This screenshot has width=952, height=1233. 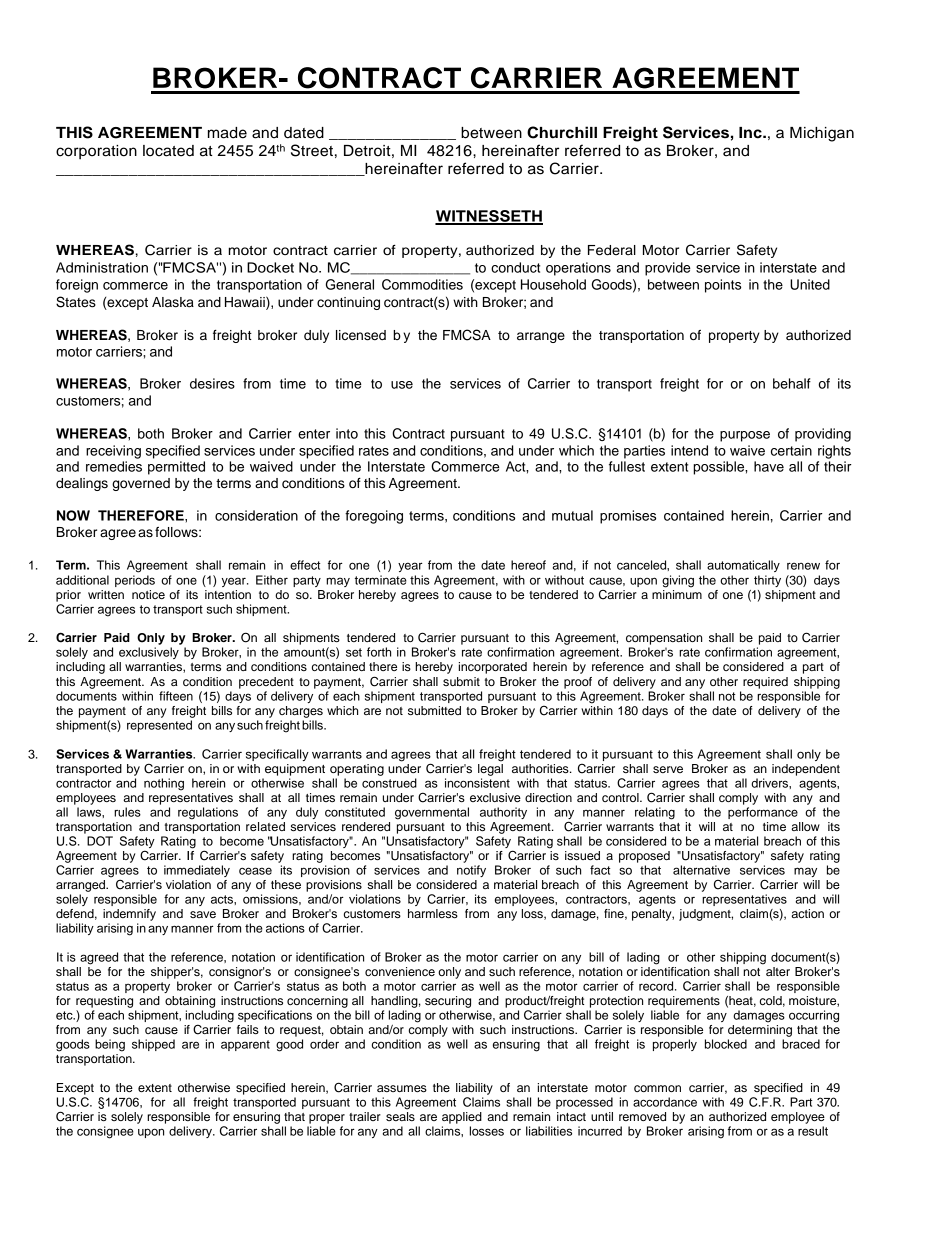 What do you see at coordinates (665, 1102) in the screenshot?
I see `accordance` at bounding box center [665, 1102].
